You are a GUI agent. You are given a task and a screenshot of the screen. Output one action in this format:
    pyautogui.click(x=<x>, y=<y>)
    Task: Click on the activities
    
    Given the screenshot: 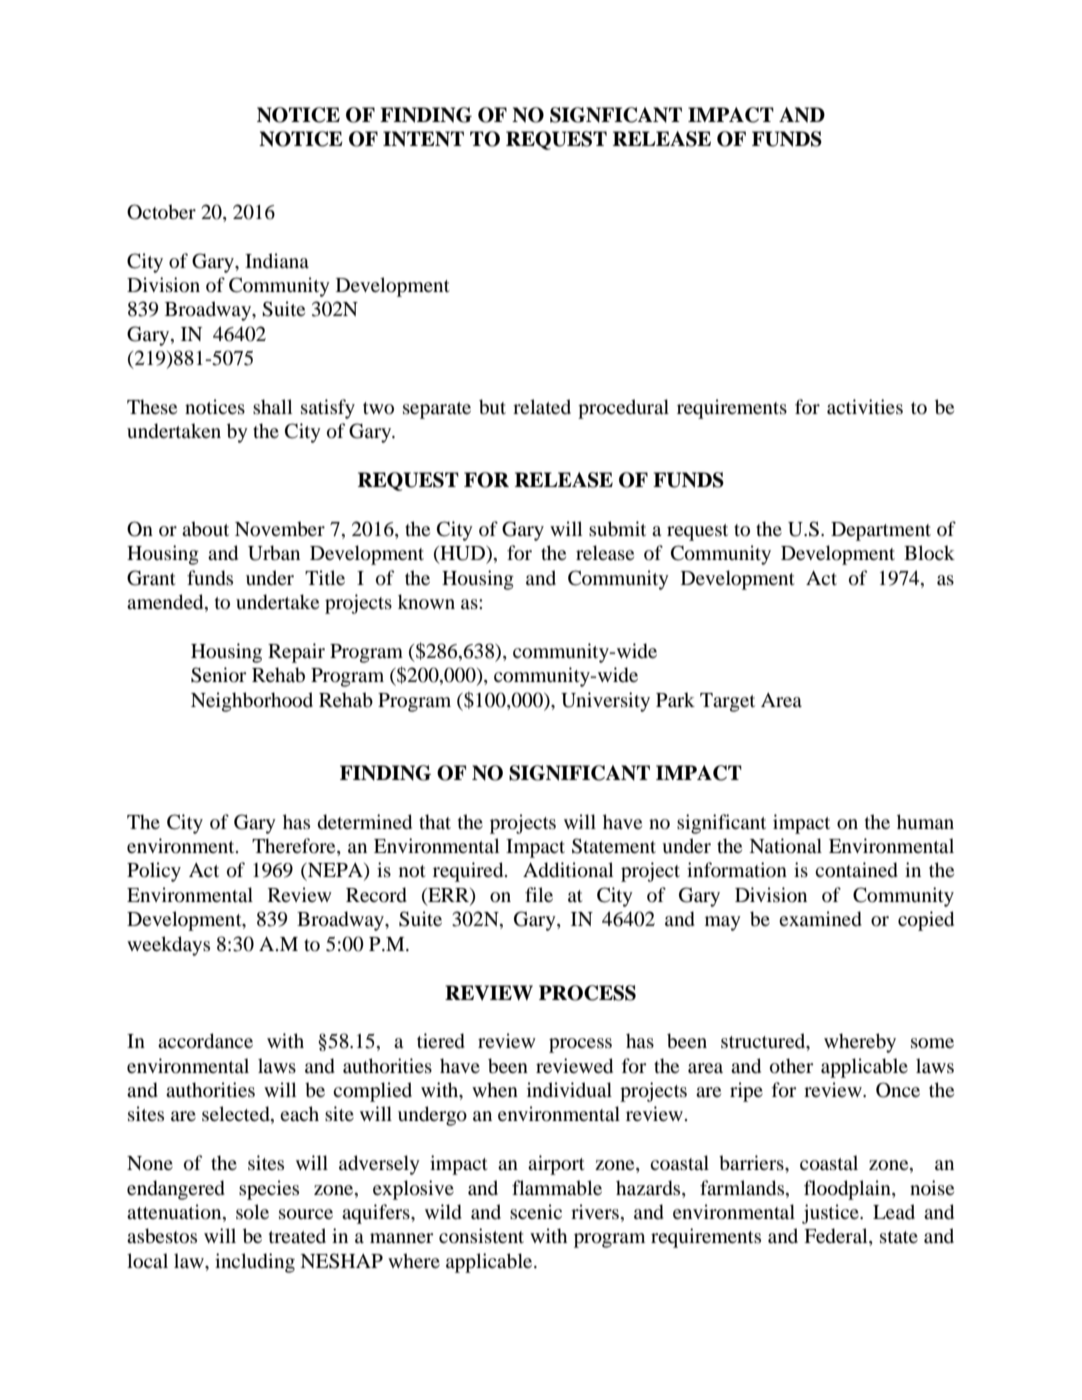 What is the action you would take?
    pyautogui.click(x=865, y=406)
